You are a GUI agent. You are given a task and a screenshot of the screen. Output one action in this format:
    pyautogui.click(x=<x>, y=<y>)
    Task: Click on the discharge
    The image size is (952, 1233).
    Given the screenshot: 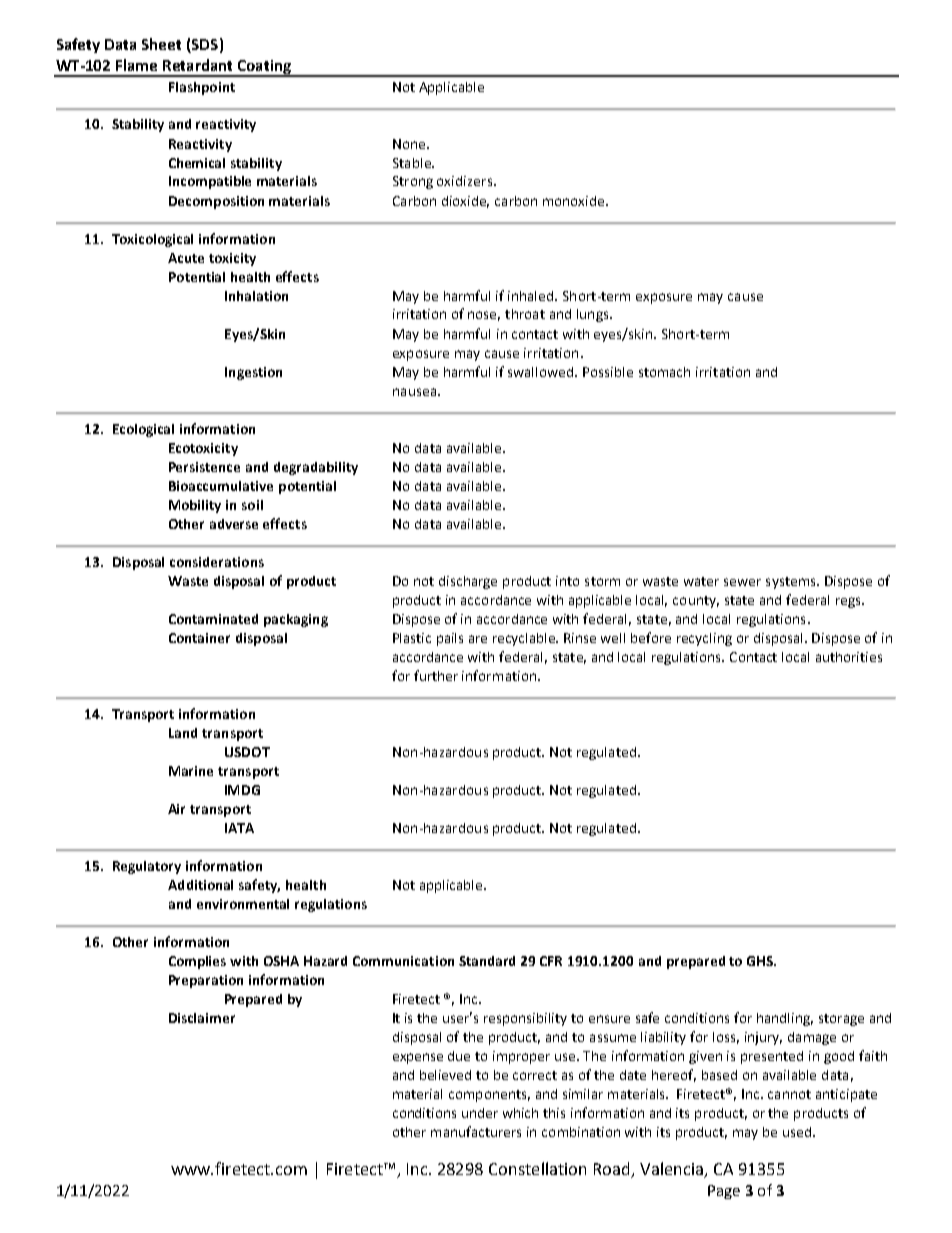 What is the action you would take?
    pyautogui.click(x=468, y=582)
